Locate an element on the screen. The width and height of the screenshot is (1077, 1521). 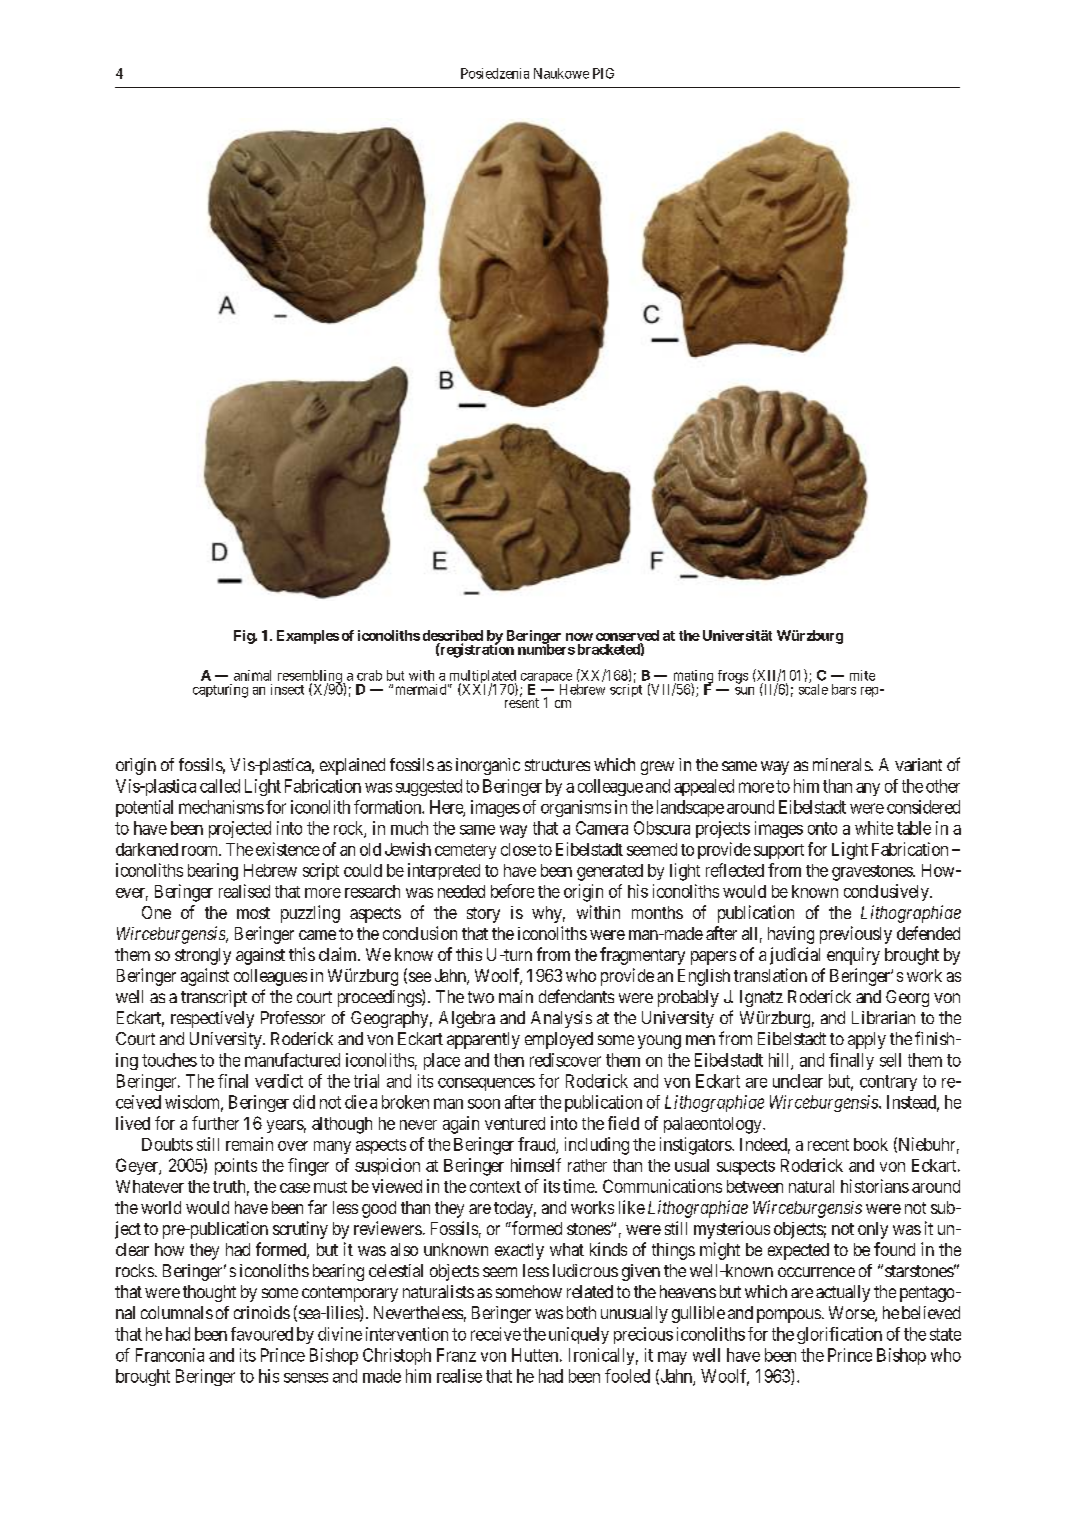
brack is located at coordinates (596, 649).
